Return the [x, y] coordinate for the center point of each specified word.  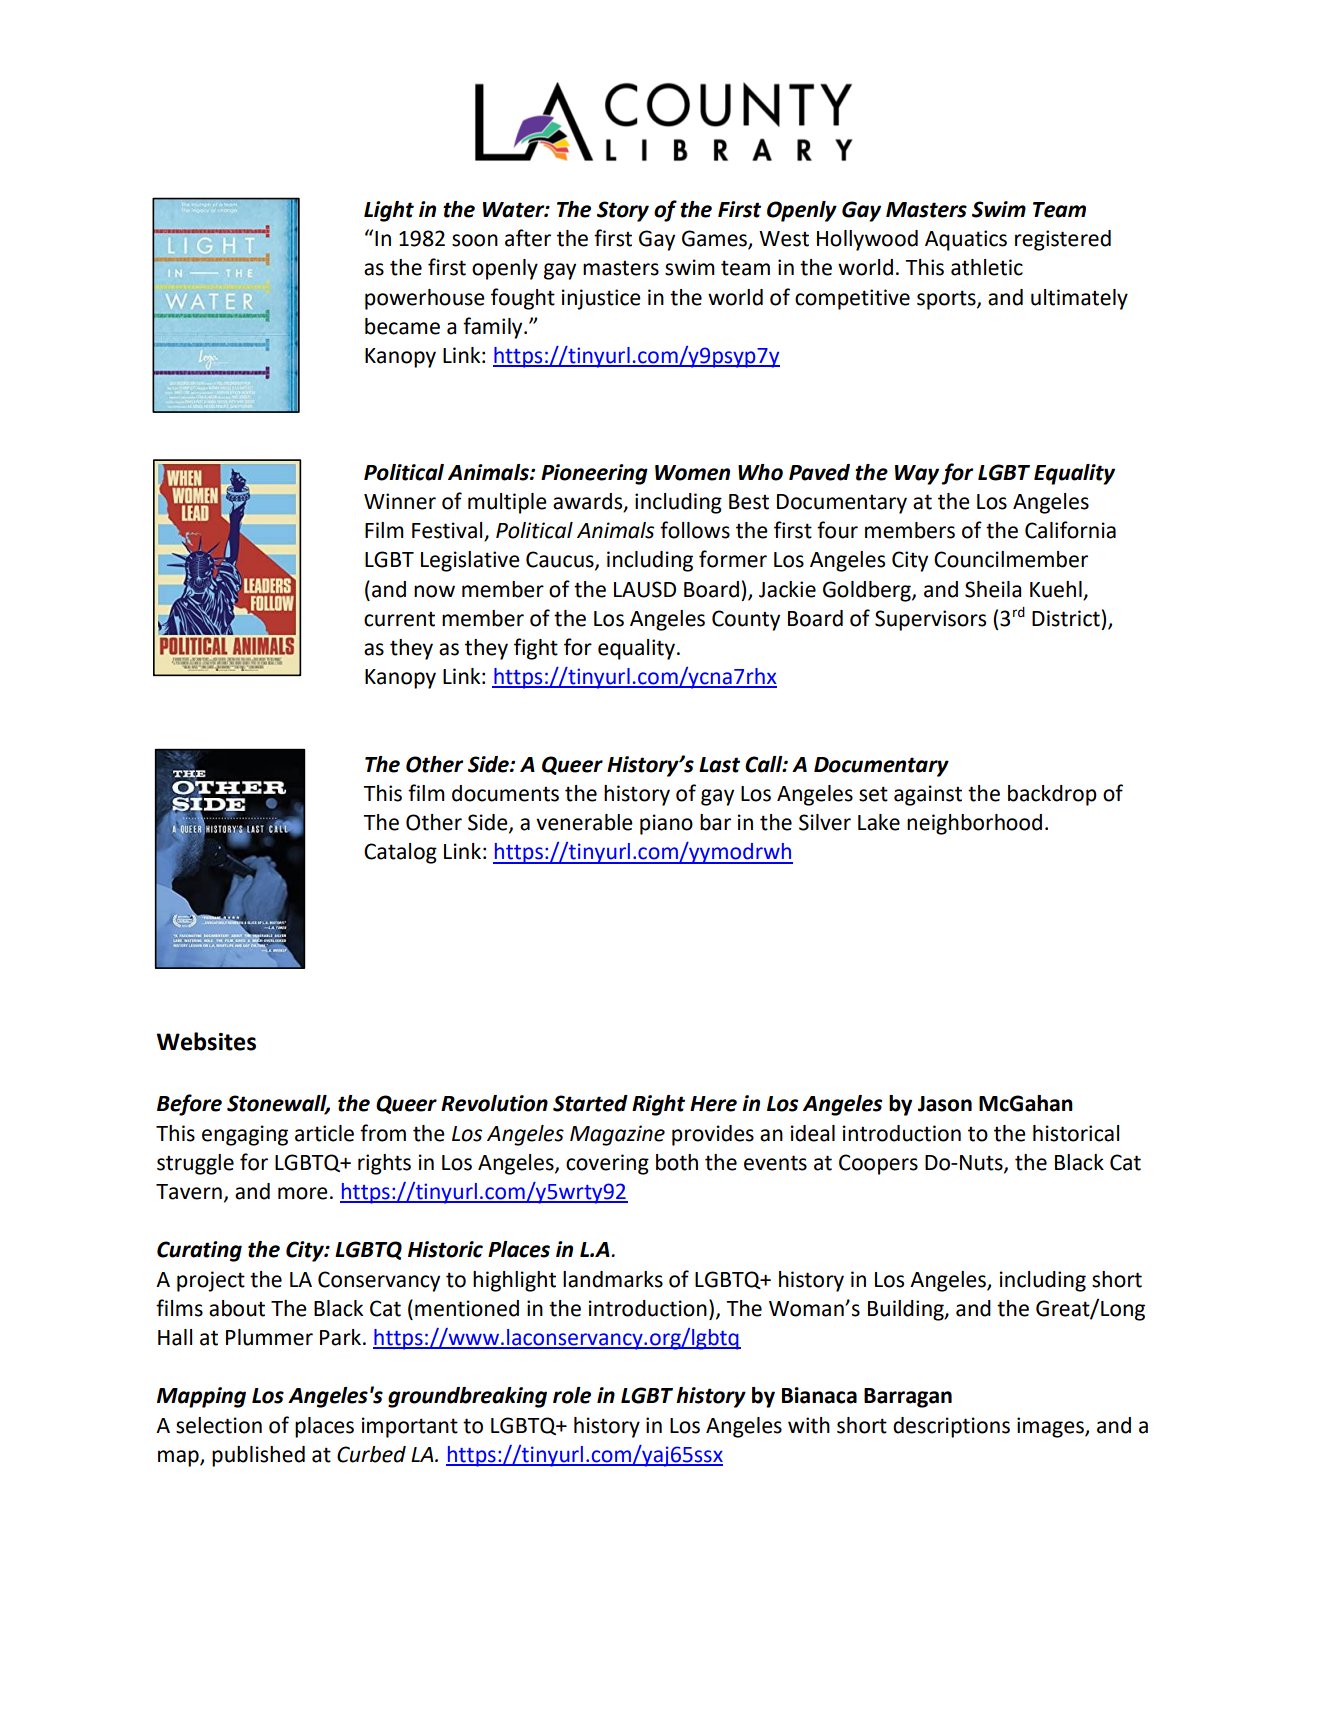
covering [607, 1164]
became [402, 326]
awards [589, 502]
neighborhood [974, 824]
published [258, 1456]
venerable [584, 822]
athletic [987, 267]
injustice [601, 299]
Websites [206, 1041]
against [928, 795]
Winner [400, 501]
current [399, 619]
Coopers [878, 1164]
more [303, 1193]
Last [719, 765]
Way [917, 475]
